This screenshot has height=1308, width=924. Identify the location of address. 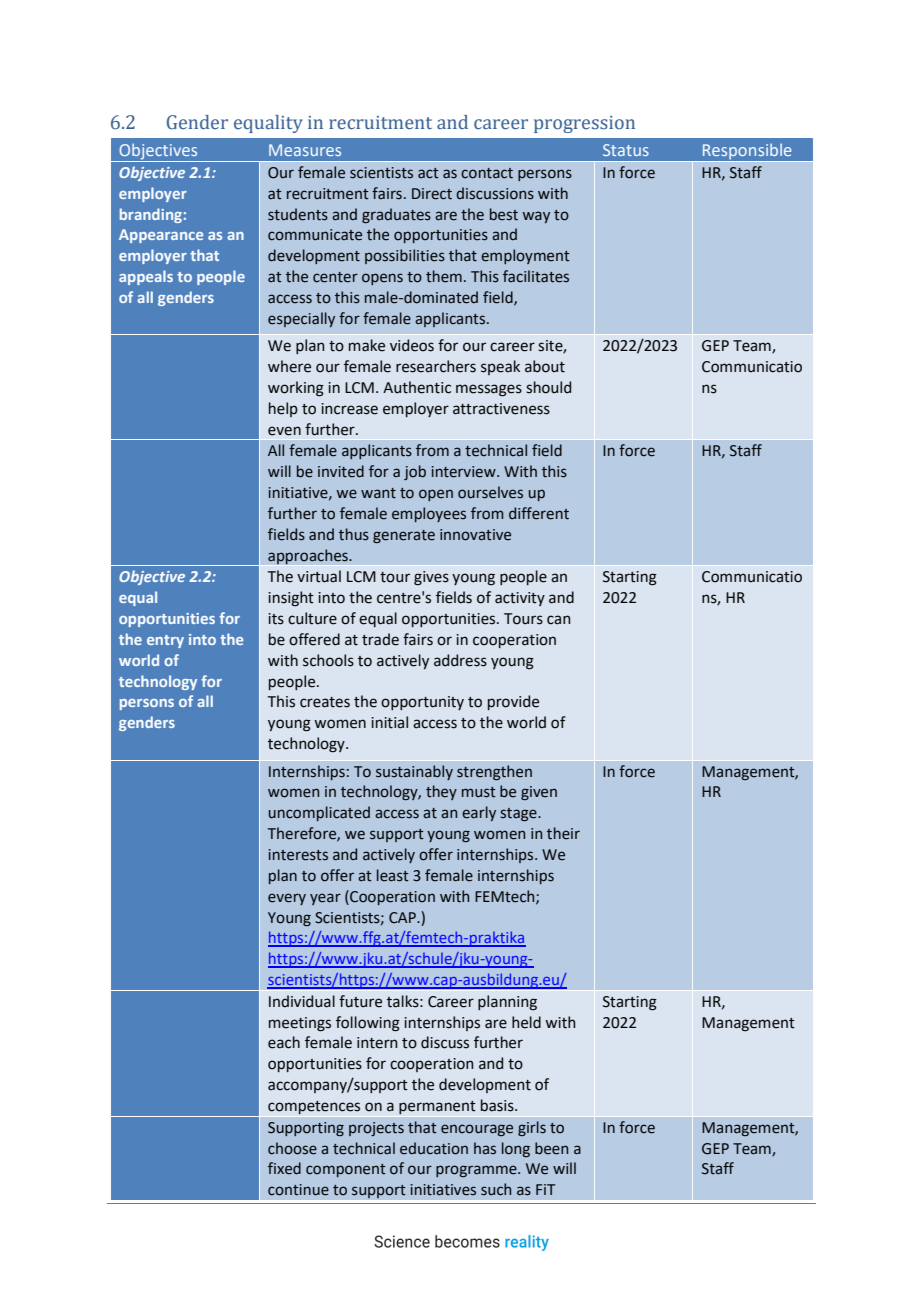
(460, 660).
